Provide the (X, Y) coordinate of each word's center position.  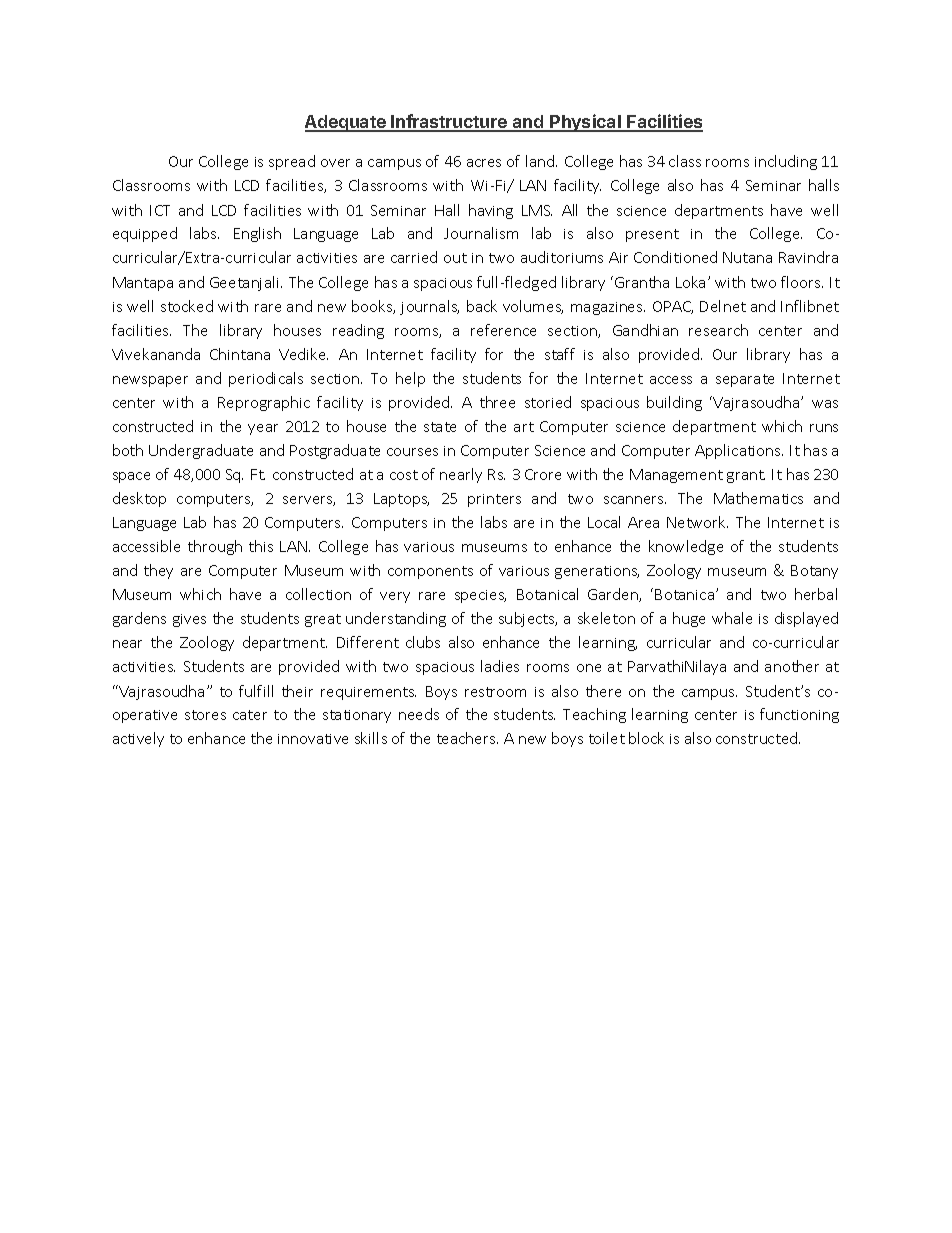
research (718, 330)
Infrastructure (450, 122)
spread (292, 162)
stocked (187, 306)
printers (494, 500)
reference (503, 330)
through (215, 547)
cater (250, 715)
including (786, 162)
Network (697, 522)
